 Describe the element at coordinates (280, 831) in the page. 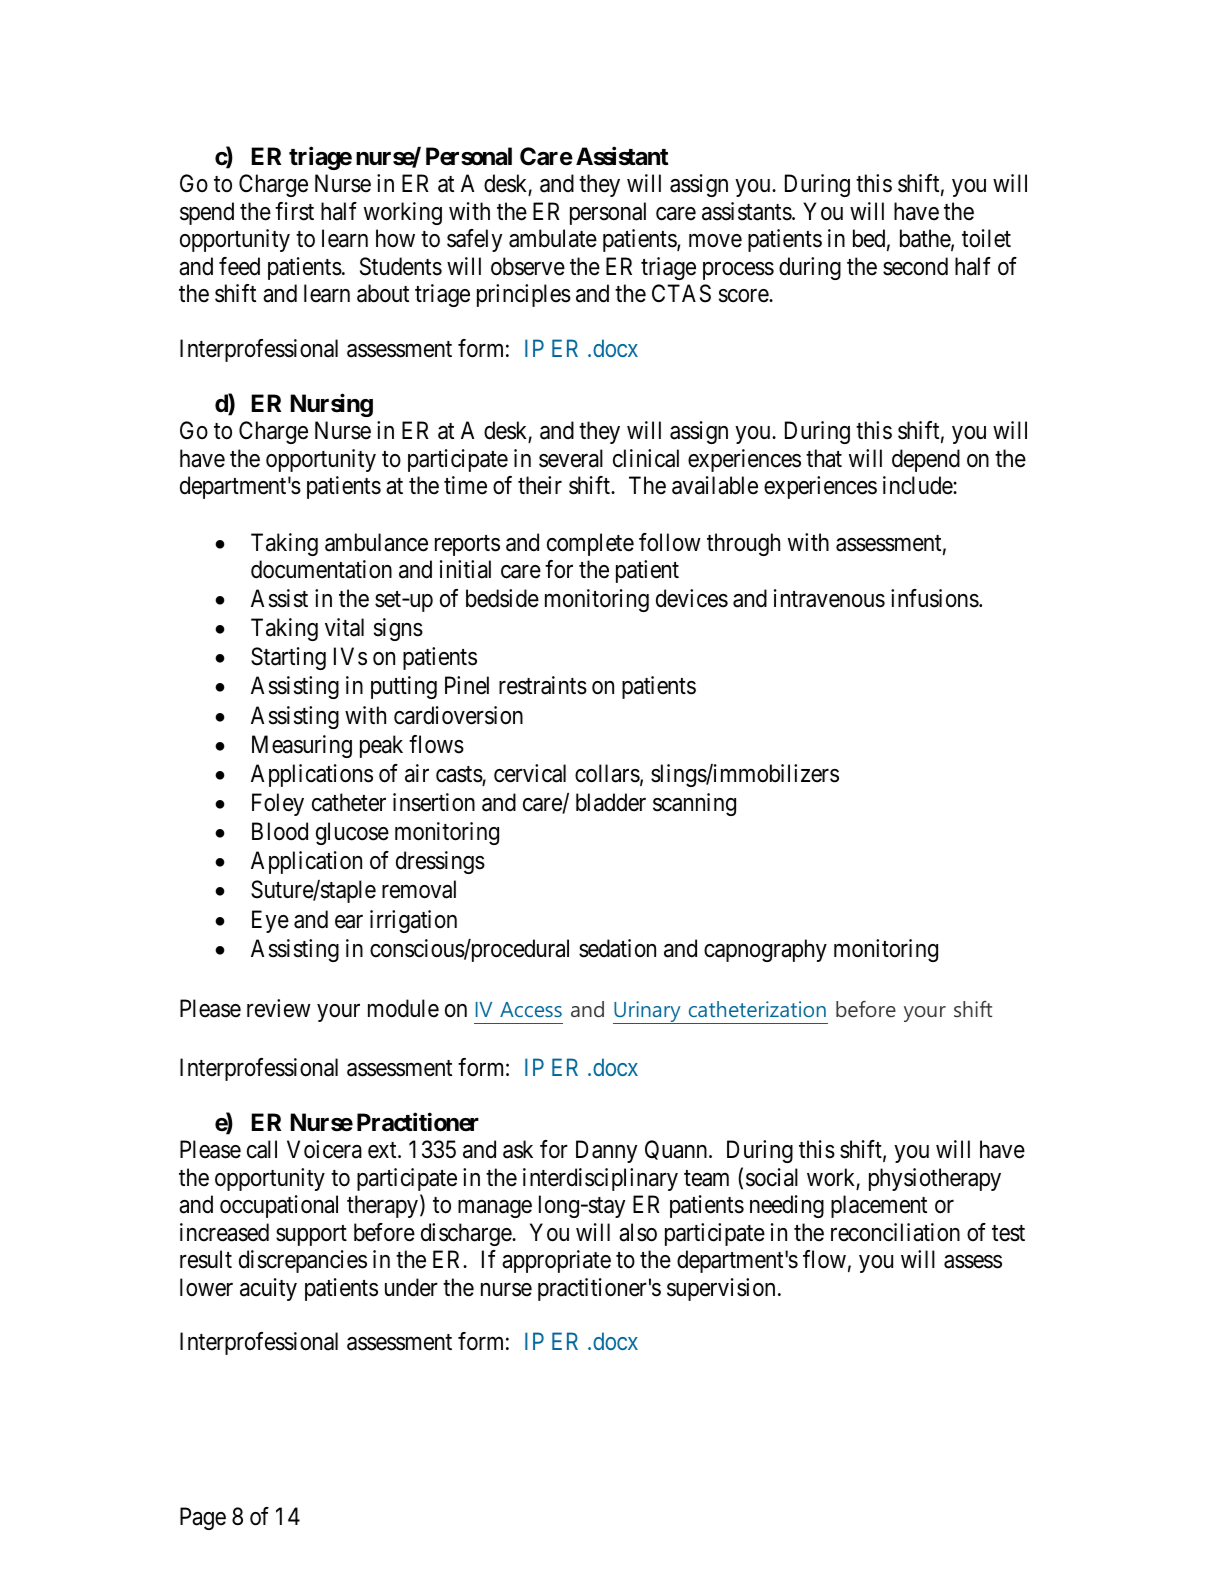

I see `Blood` at that location.
